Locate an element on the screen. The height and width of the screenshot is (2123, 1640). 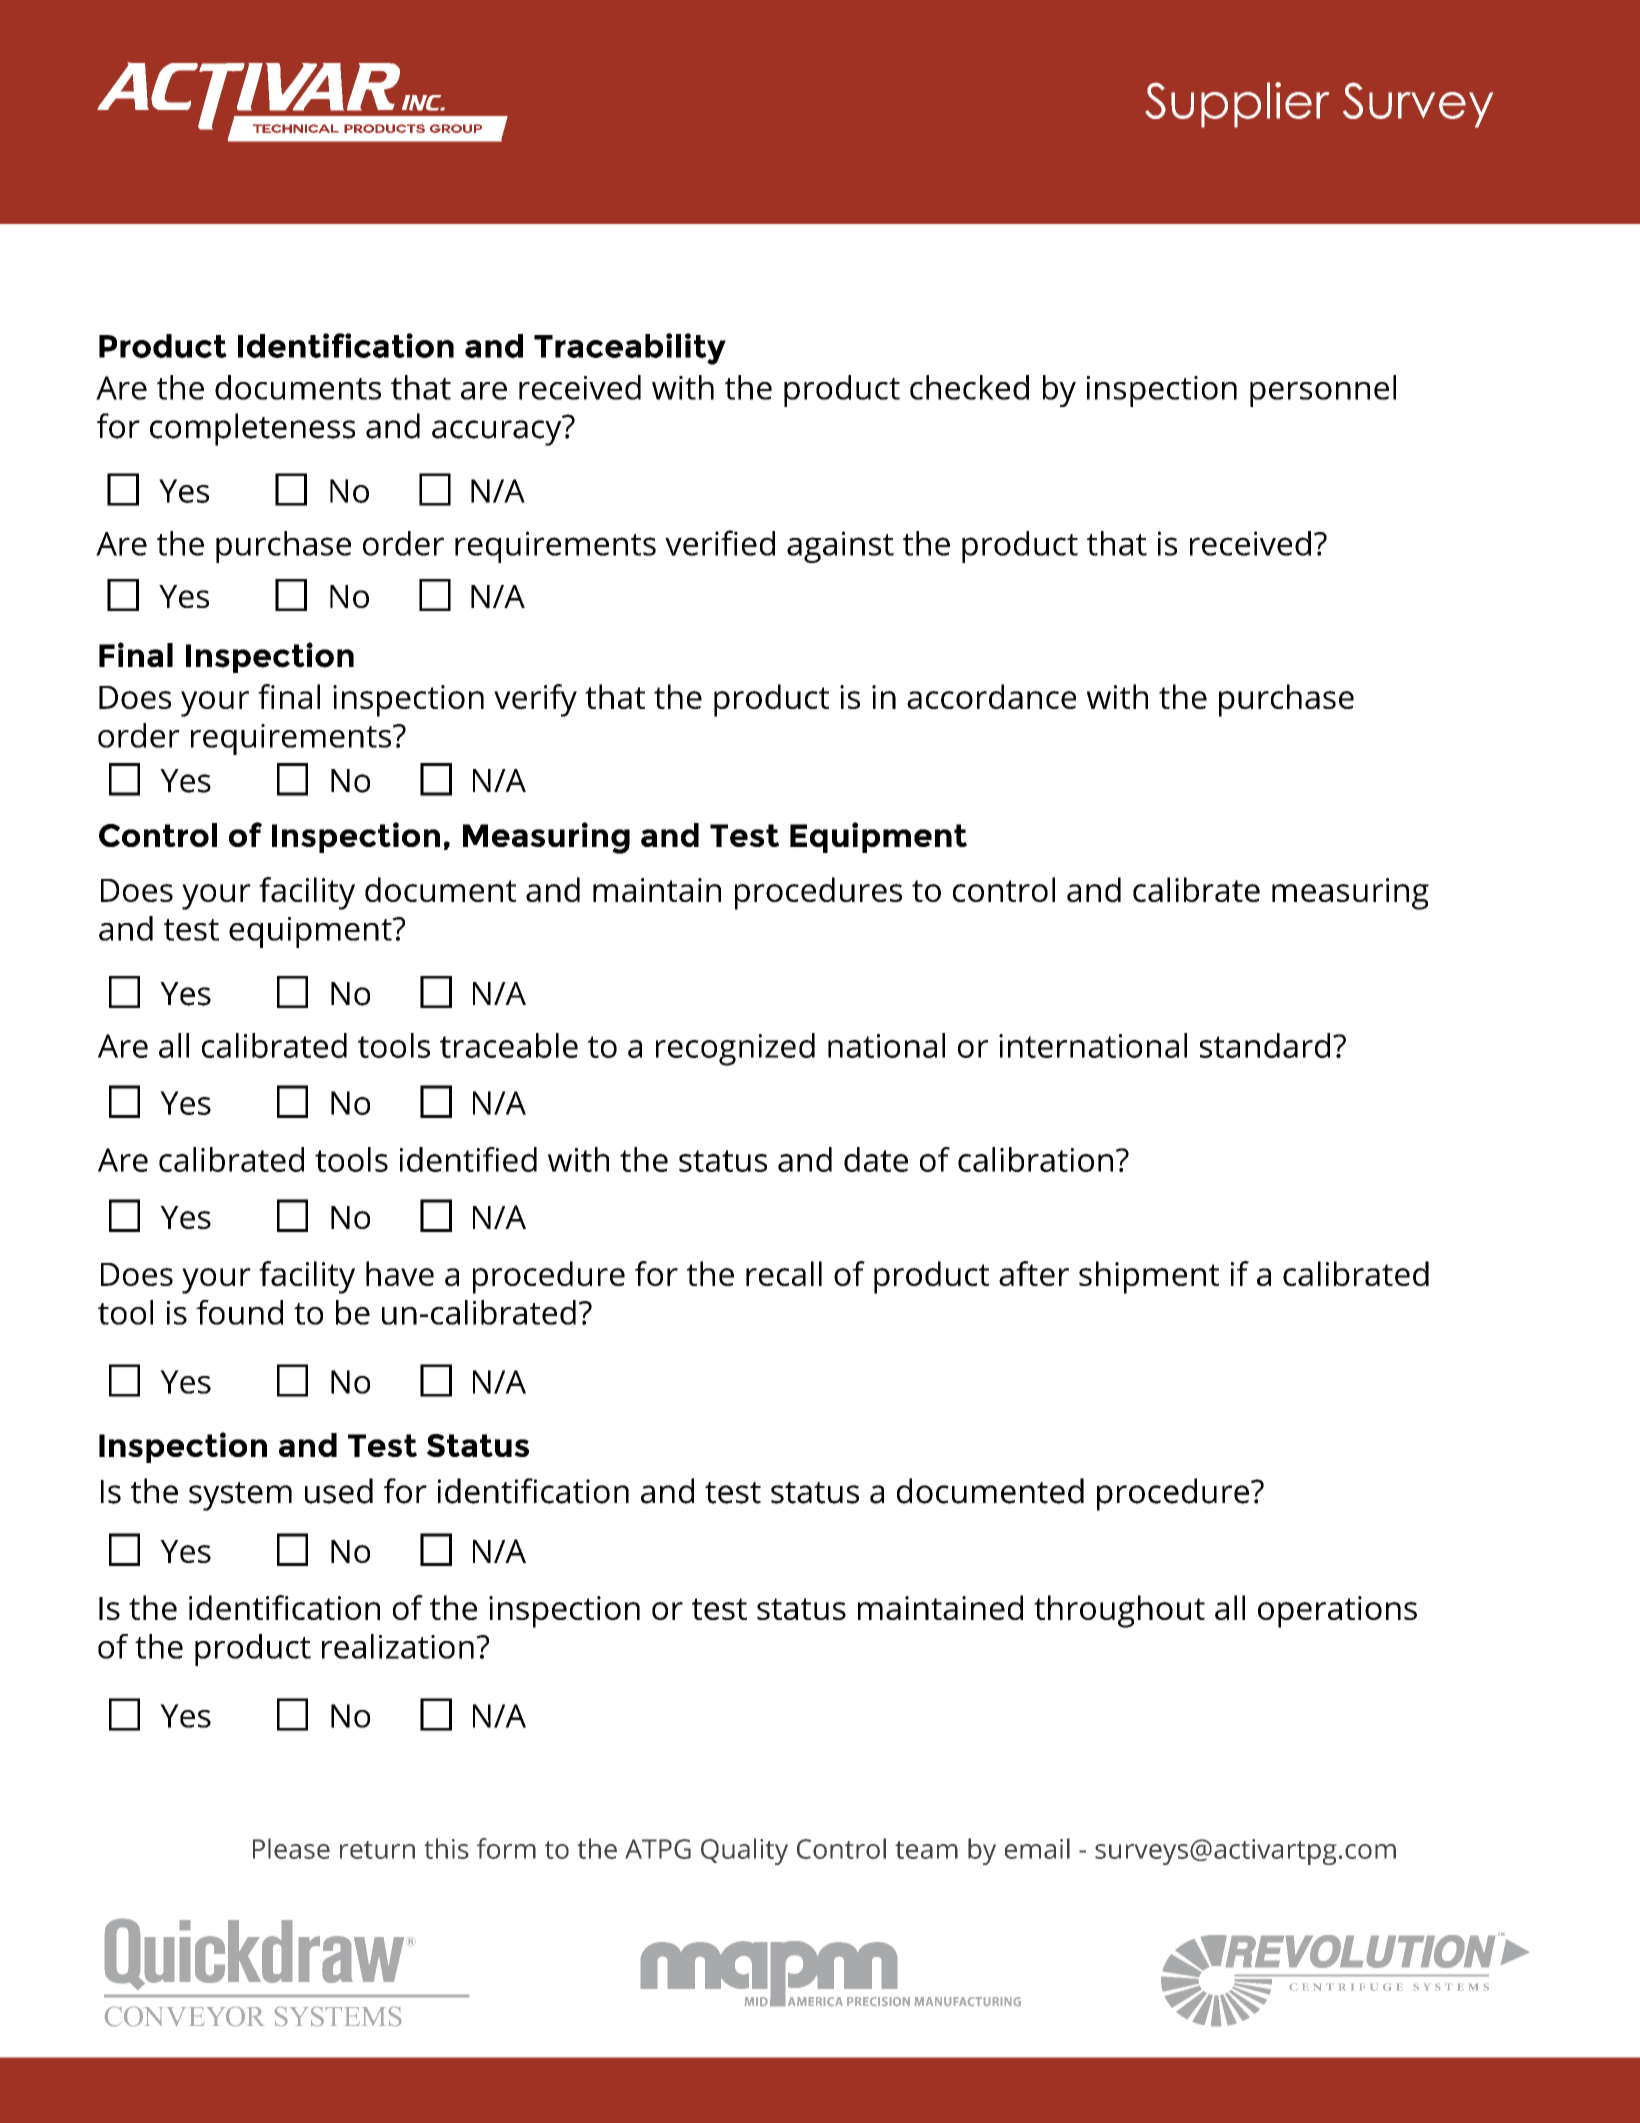
standard is located at coordinates (1265, 1045).
